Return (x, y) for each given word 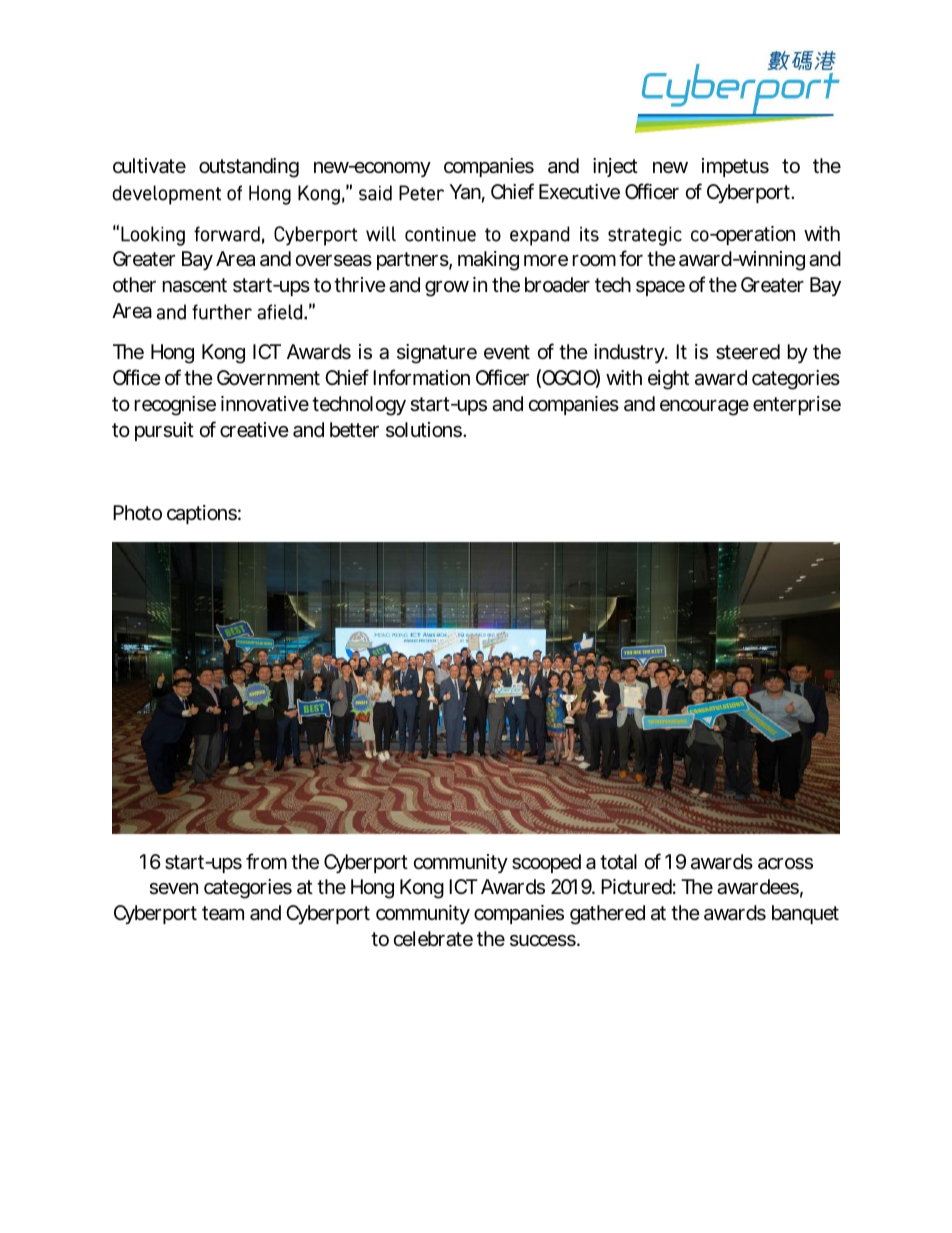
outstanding (249, 168)
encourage (704, 408)
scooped (546, 863)
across (785, 864)
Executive (579, 192)
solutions (425, 430)
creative (254, 430)
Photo (137, 512)
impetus (735, 167)
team (223, 913)
